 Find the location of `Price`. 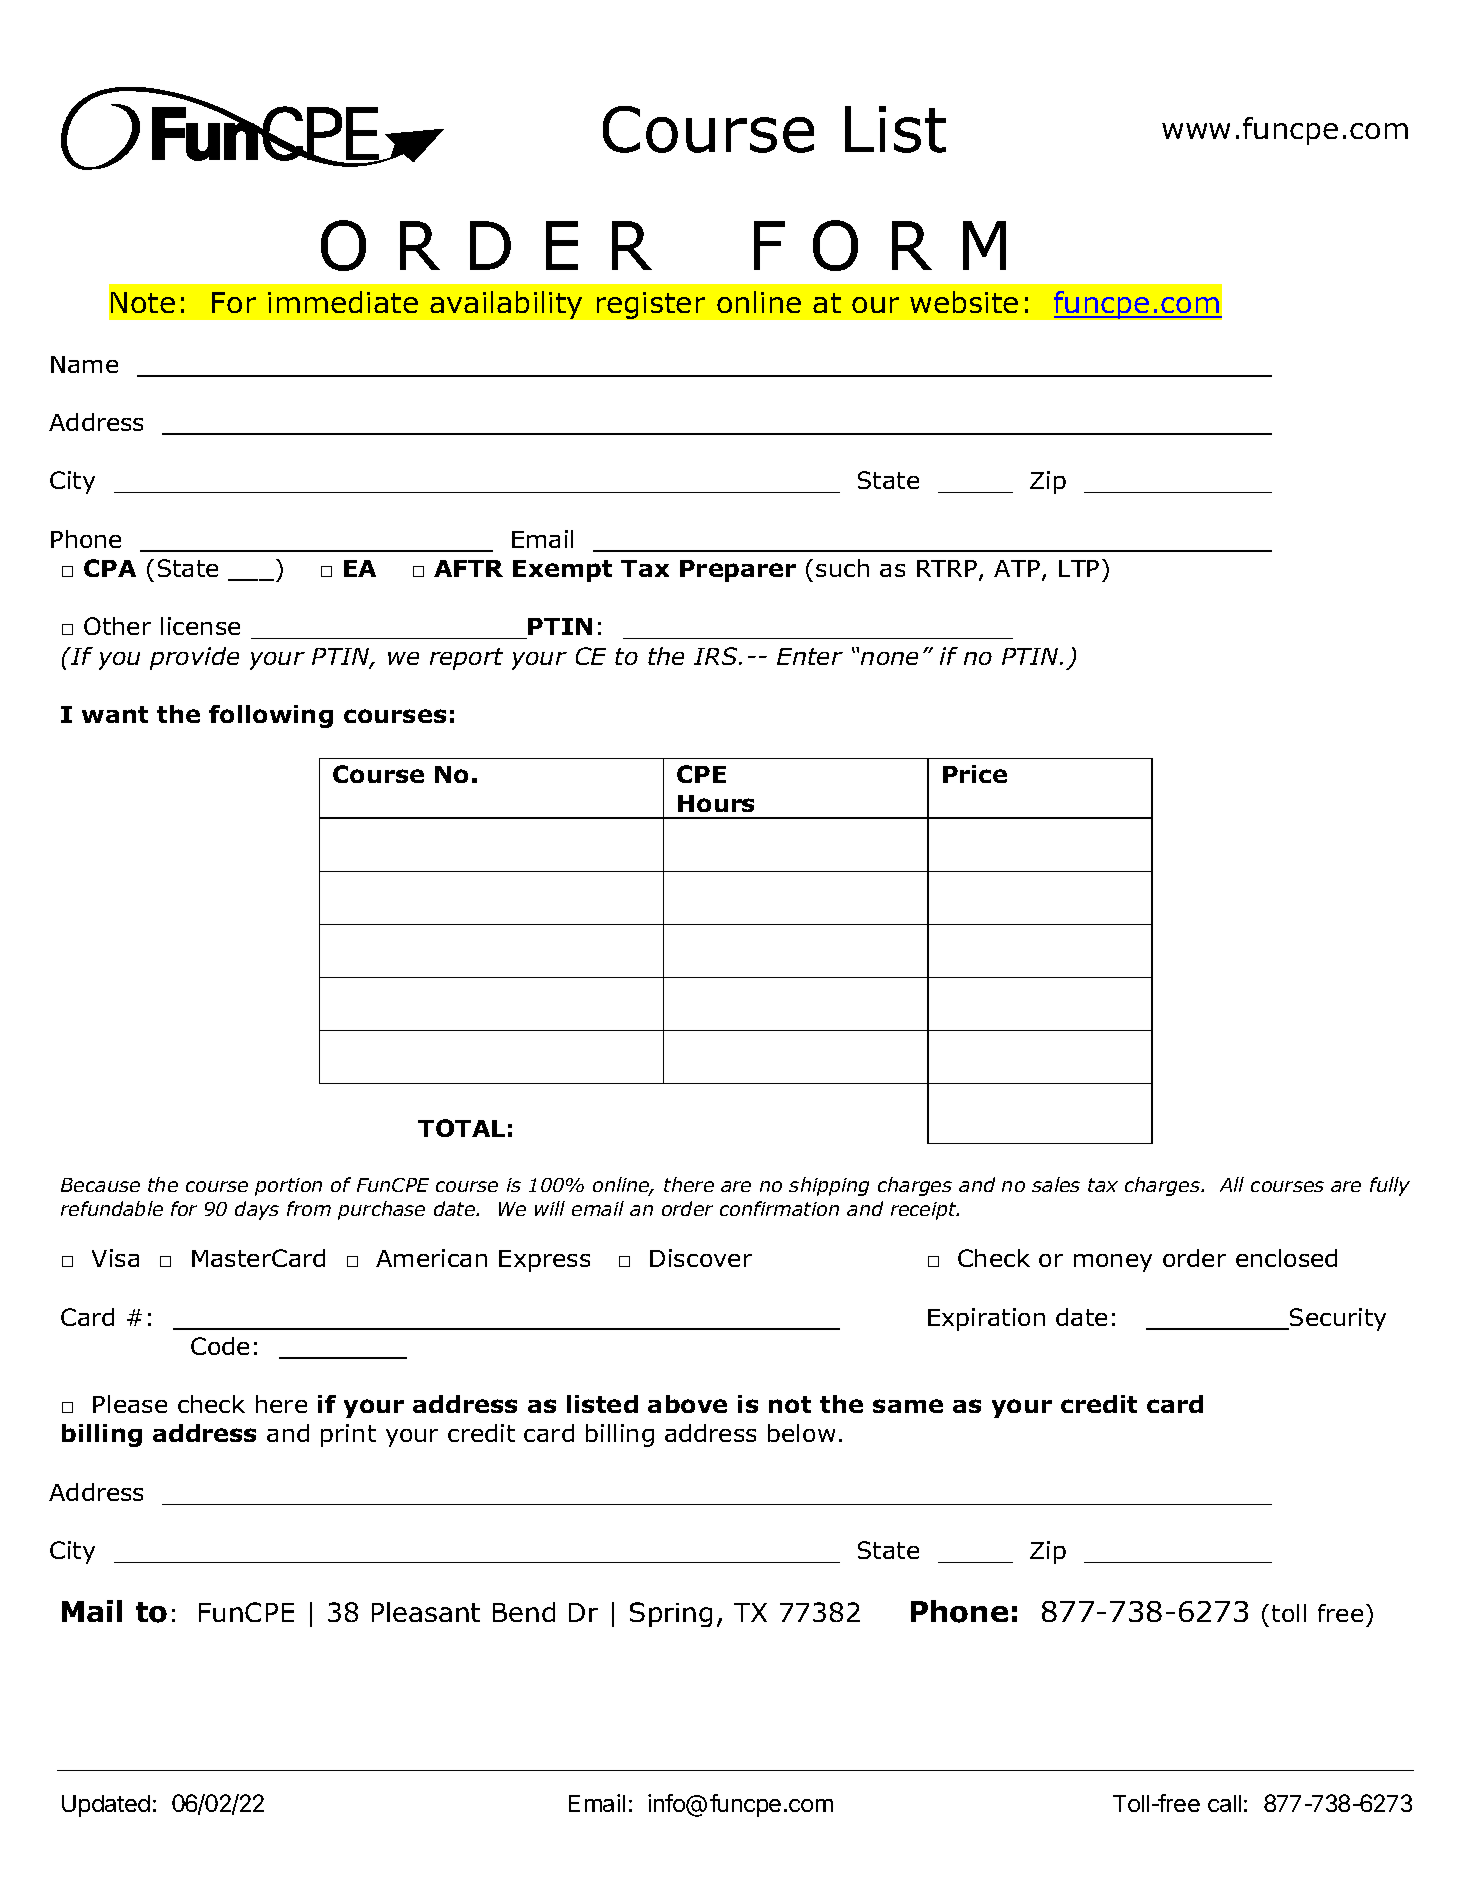

Price is located at coordinates (975, 774).
